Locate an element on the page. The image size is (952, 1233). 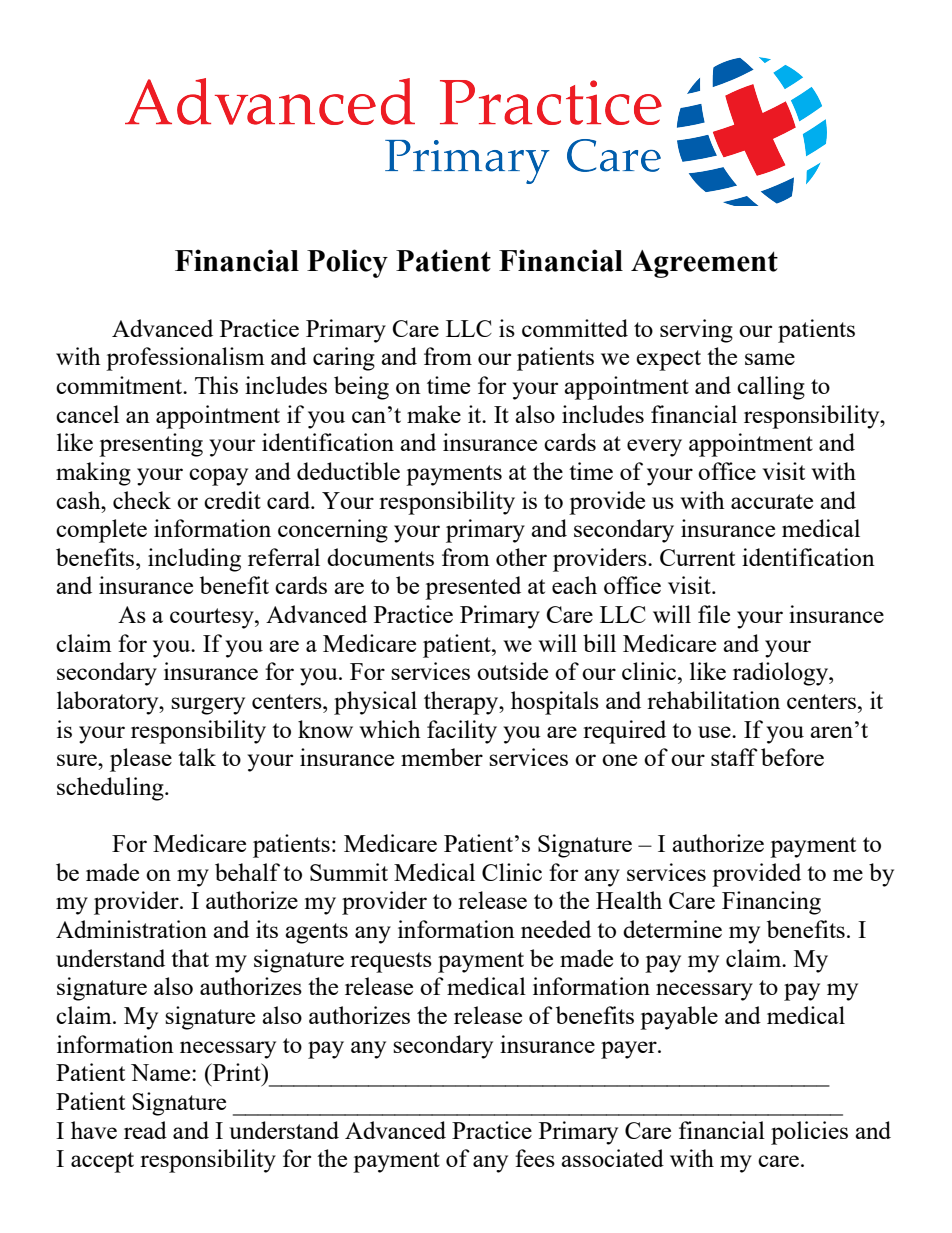
professionalism is located at coordinates (185, 359).
